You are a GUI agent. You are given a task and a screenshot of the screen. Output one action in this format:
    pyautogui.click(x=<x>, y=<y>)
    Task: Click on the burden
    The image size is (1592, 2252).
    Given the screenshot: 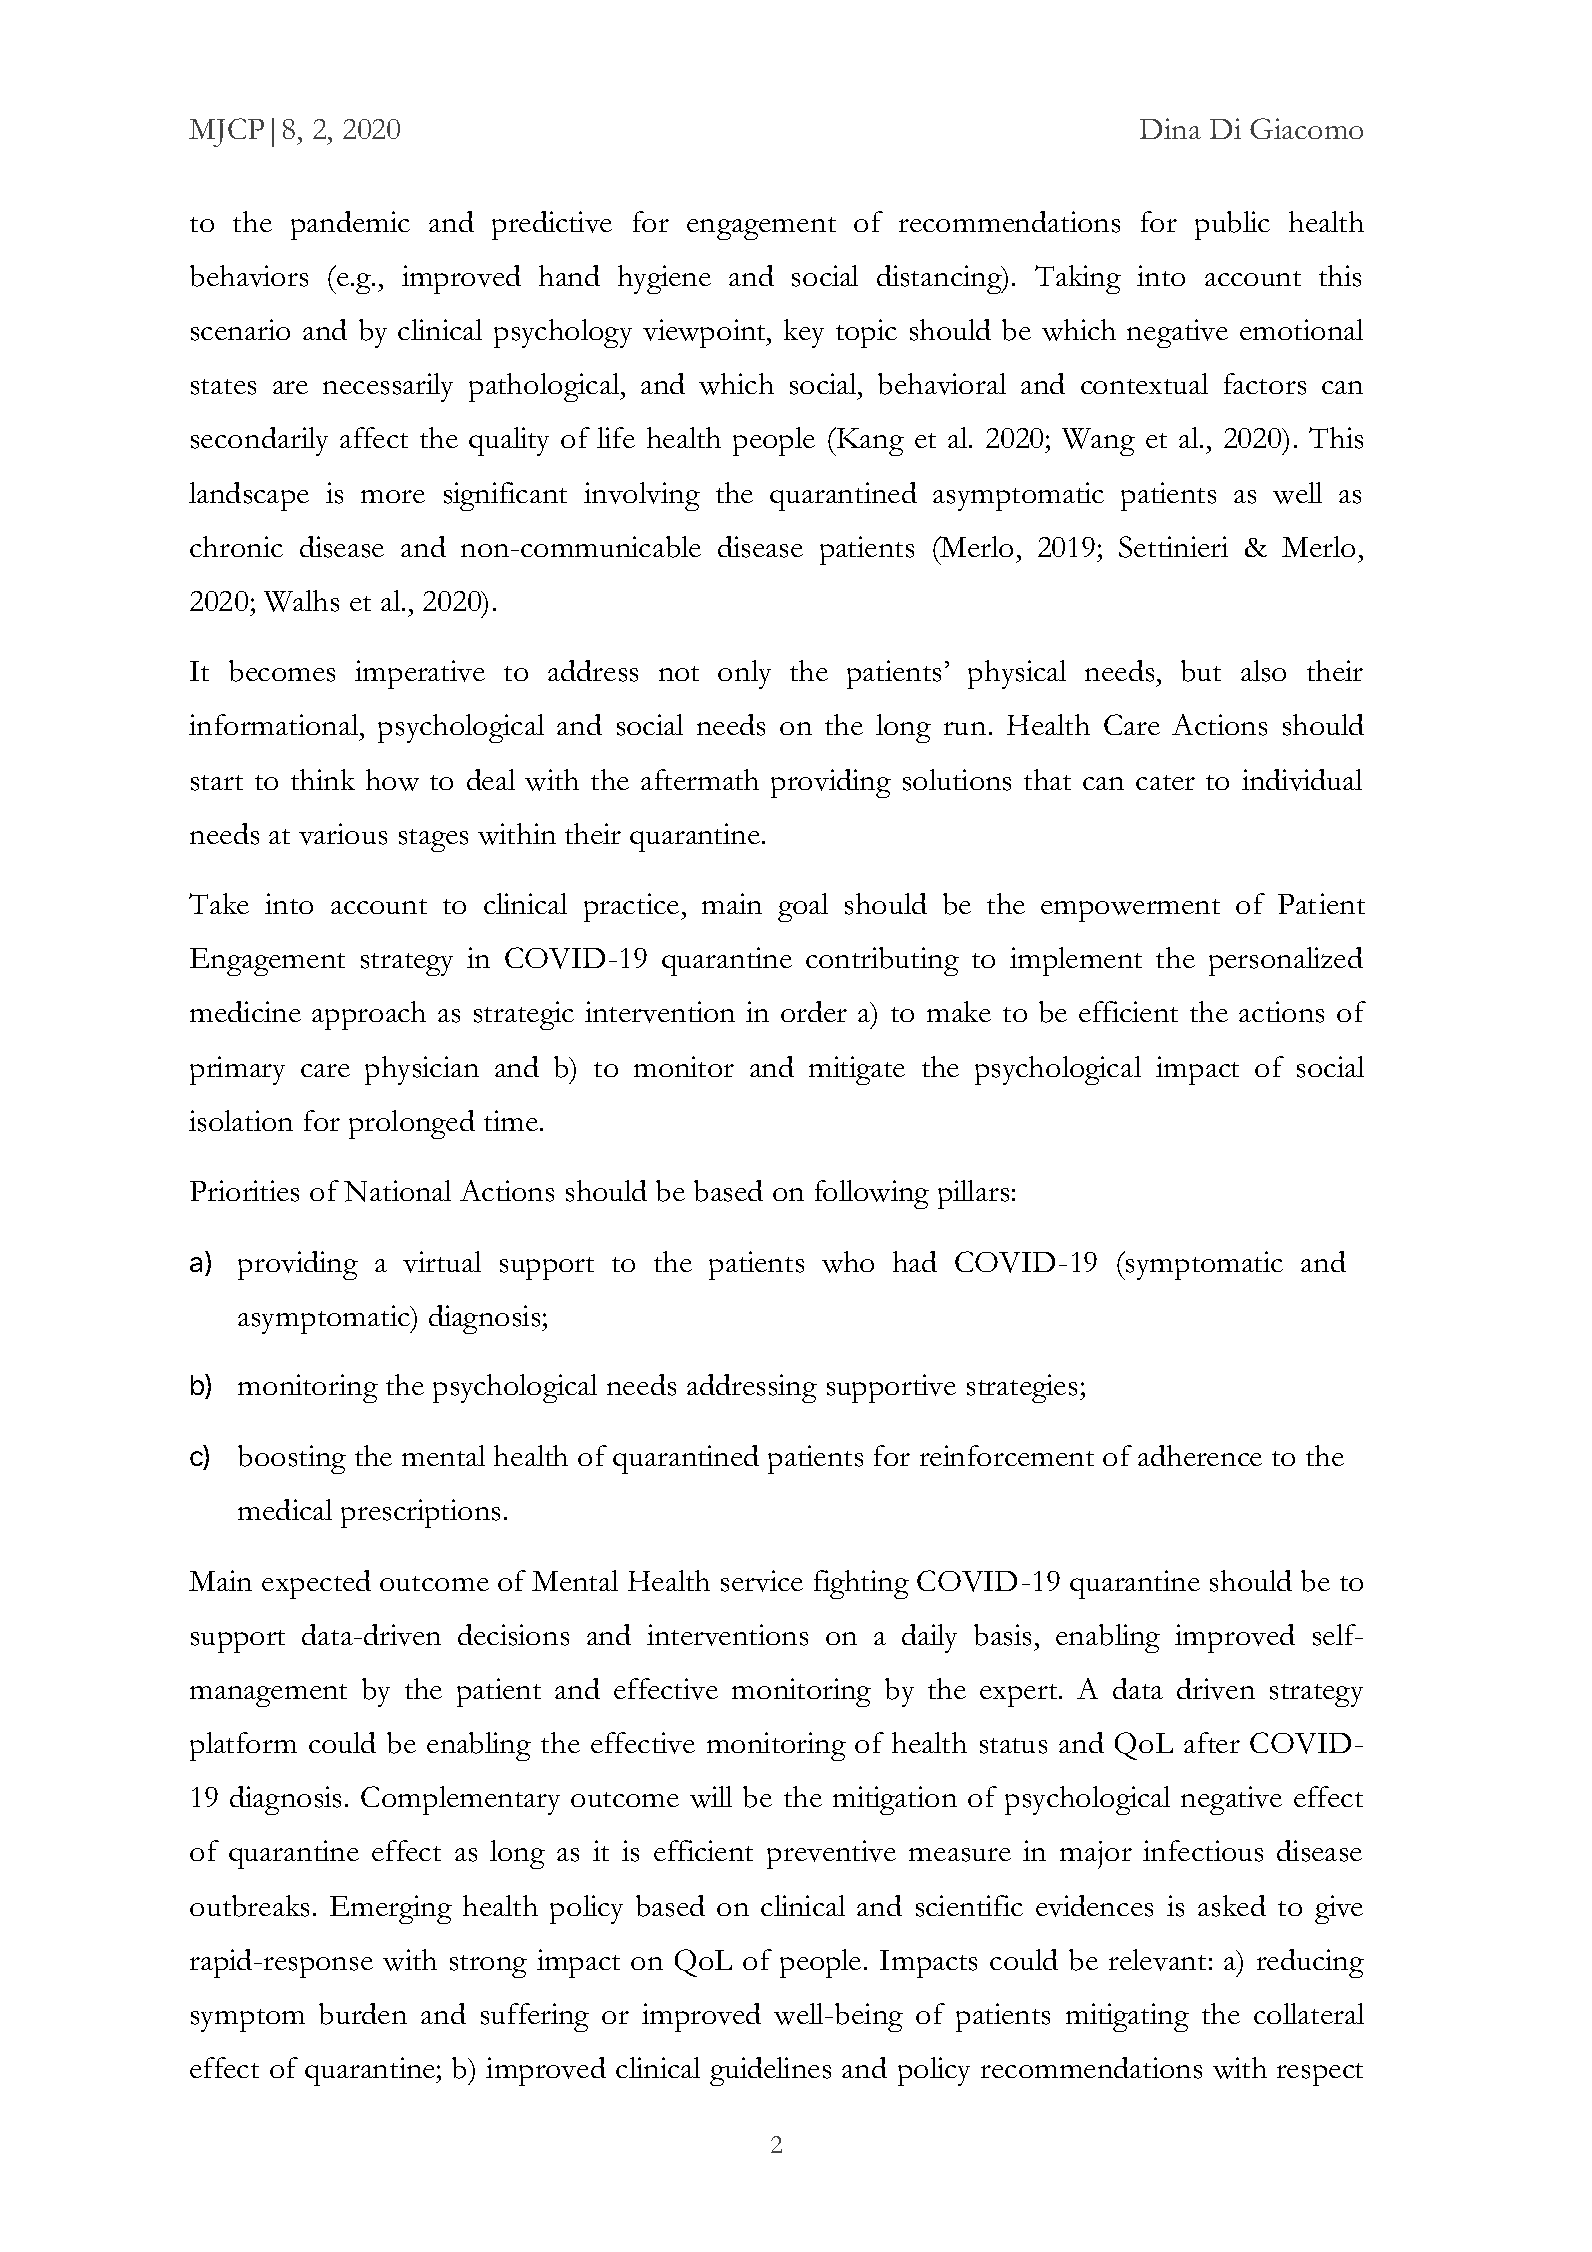 What is the action you would take?
    pyautogui.click(x=363, y=2014)
